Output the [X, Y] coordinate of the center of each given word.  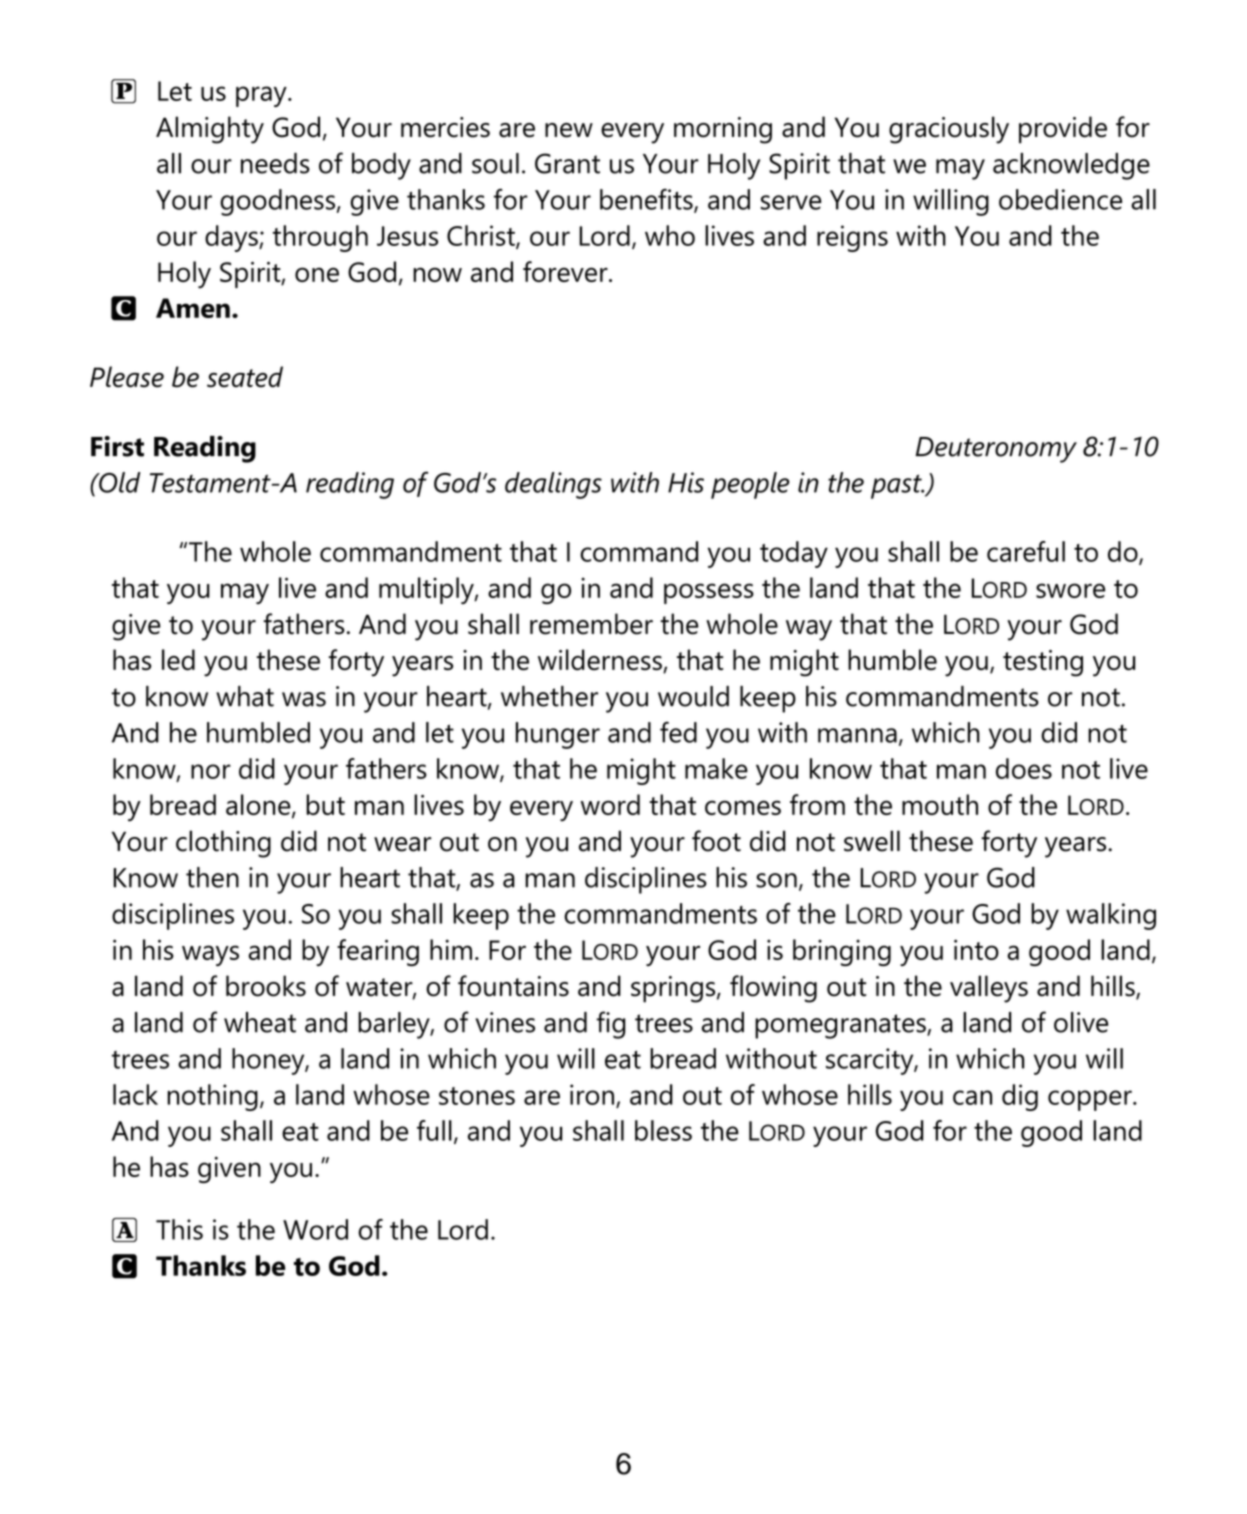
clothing [223, 844]
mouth [940, 804]
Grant [567, 163]
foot [716, 841]
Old [119, 482]
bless [663, 1130]
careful [1026, 551]
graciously [949, 130]
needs [275, 163]
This [179, 1229]
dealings [553, 485]
